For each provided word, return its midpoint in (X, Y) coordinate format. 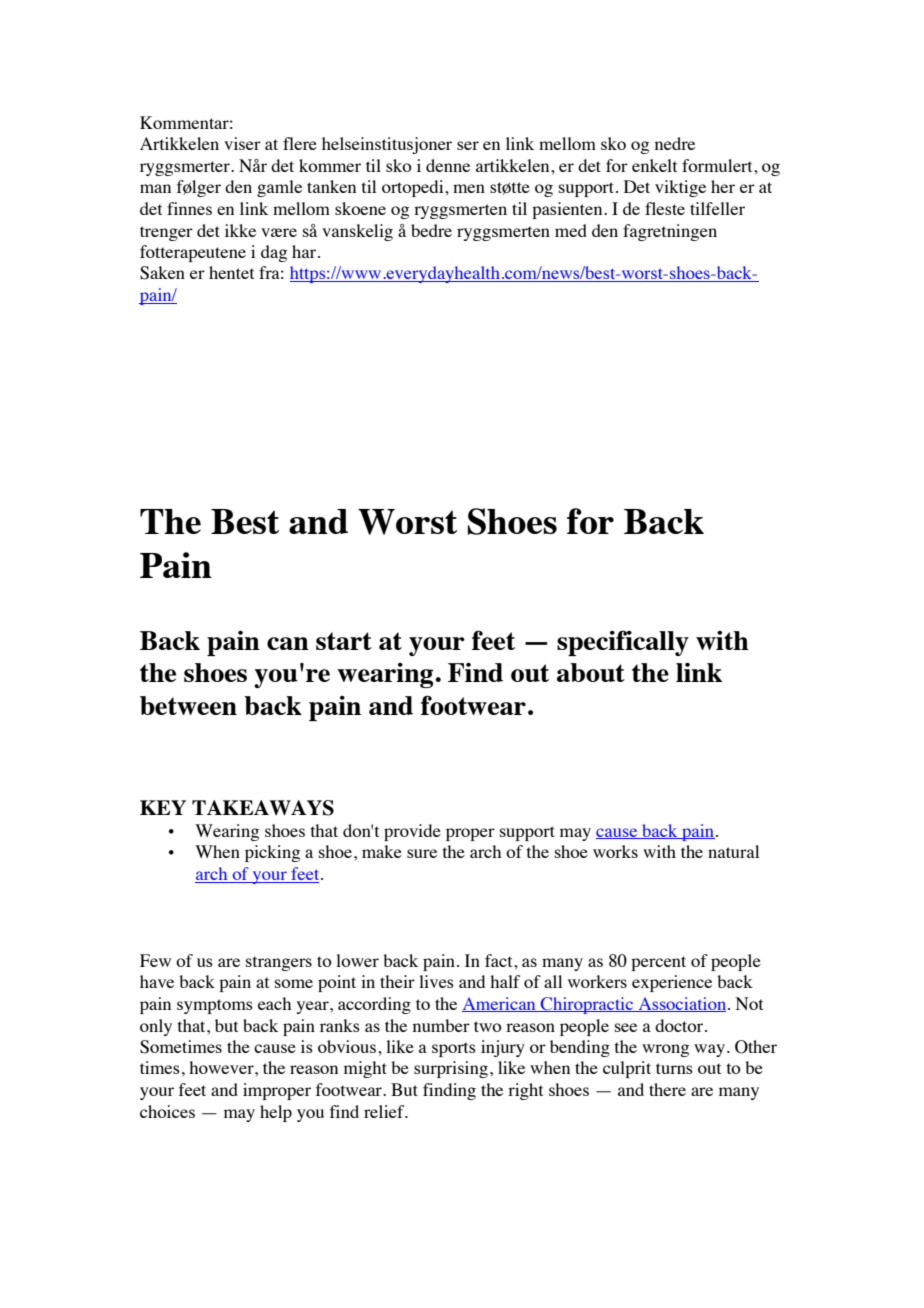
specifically (623, 643)
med (571, 230)
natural (733, 851)
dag (274, 253)
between (188, 705)
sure (422, 853)
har (305, 251)
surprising (451, 1069)
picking (272, 853)
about (591, 672)
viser (242, 143)
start (344, 641)
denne (448, 165)
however (222, 1067)
